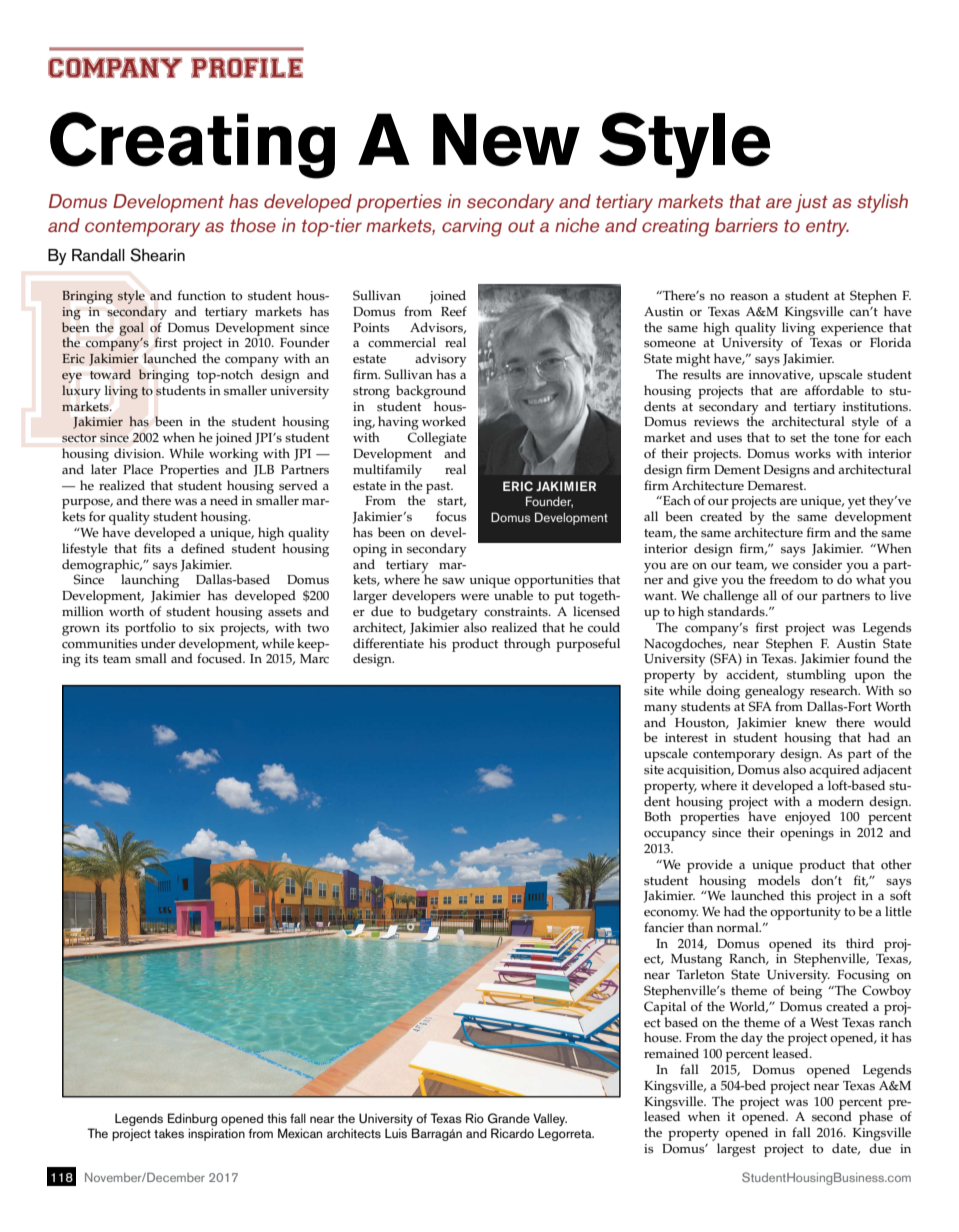 This page has width=959, height=1232. I want to click on portfolio, so click(150, 629).
